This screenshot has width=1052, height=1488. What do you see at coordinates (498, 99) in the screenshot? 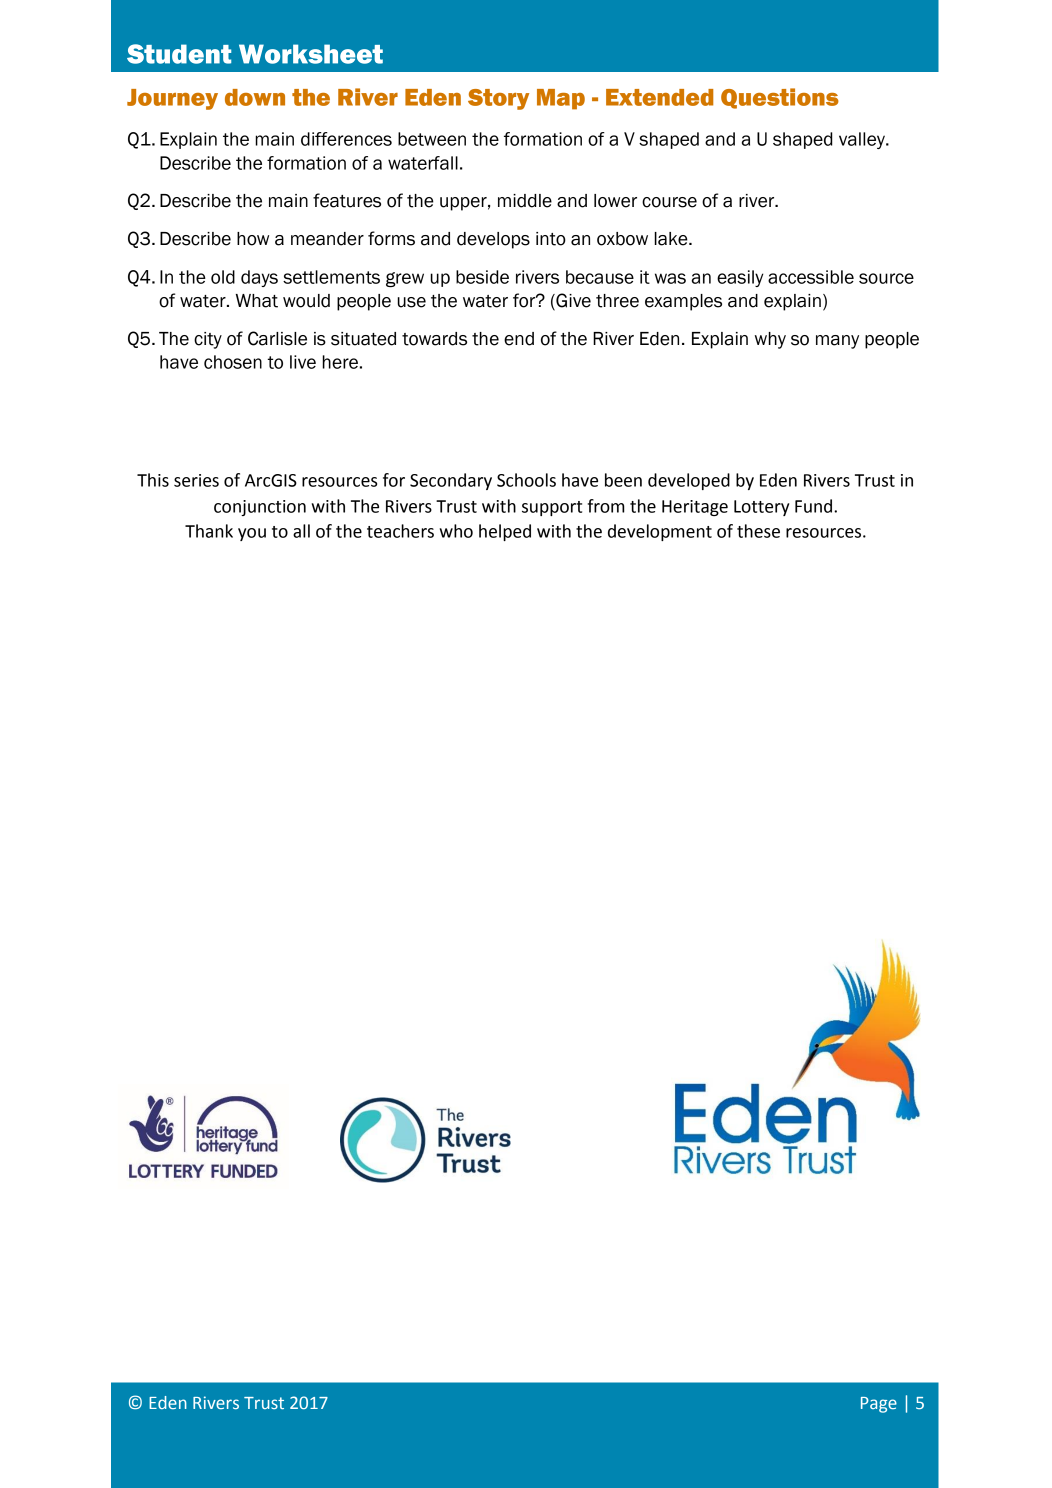
I see `Story` at bounding box center [498, 99].
